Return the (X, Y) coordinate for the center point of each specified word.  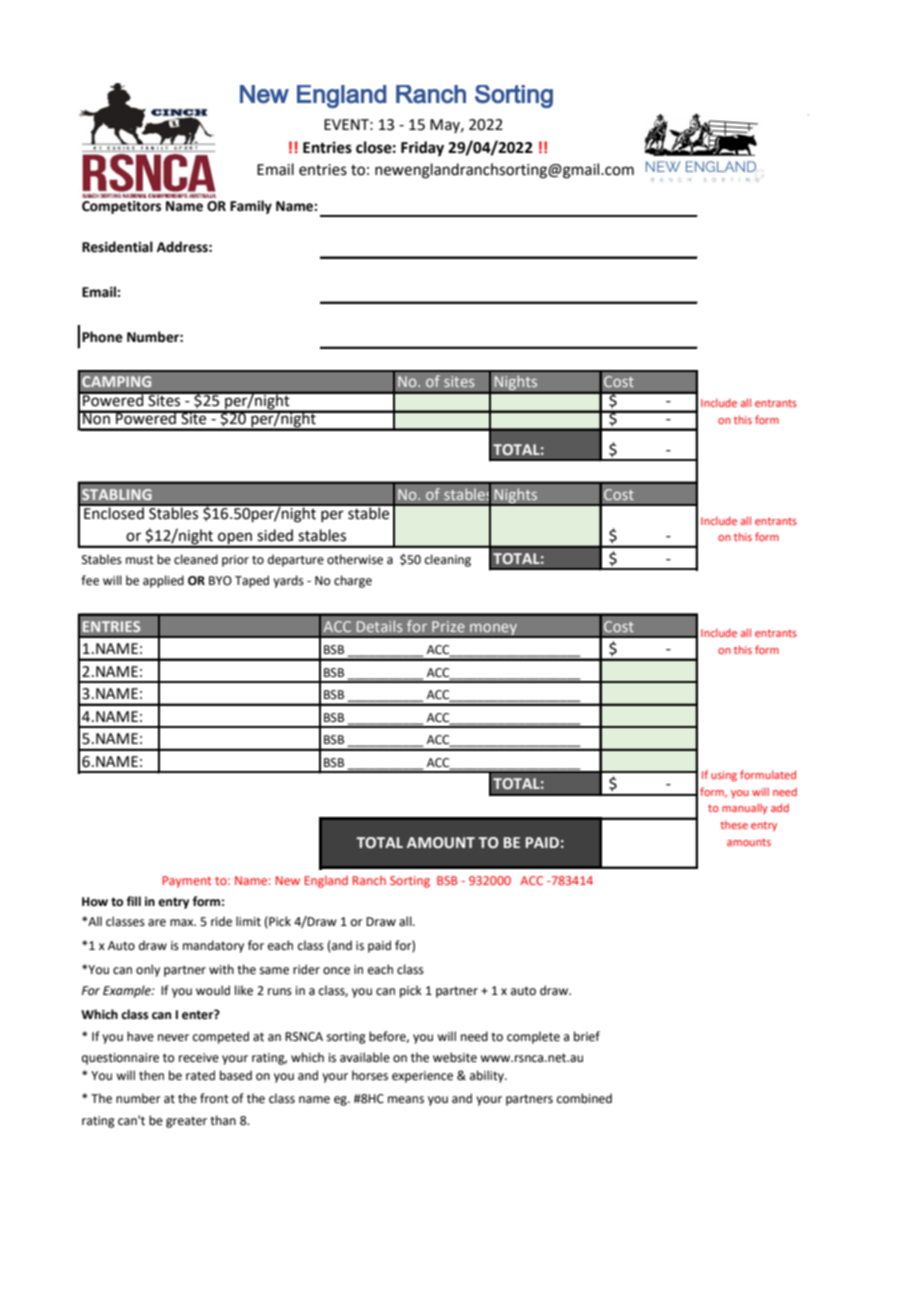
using (724, 776)
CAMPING (116, 381)
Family (251, 207)
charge (353, 581)
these (734, 825)
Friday (422, 149)
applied (163, 581)
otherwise (355, 559)
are (157, 923)
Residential (117, 247)
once (336, 971)
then (151, 1075)
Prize (448, 626)
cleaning (448, 560)
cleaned (196, 559)
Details (380, 626)
